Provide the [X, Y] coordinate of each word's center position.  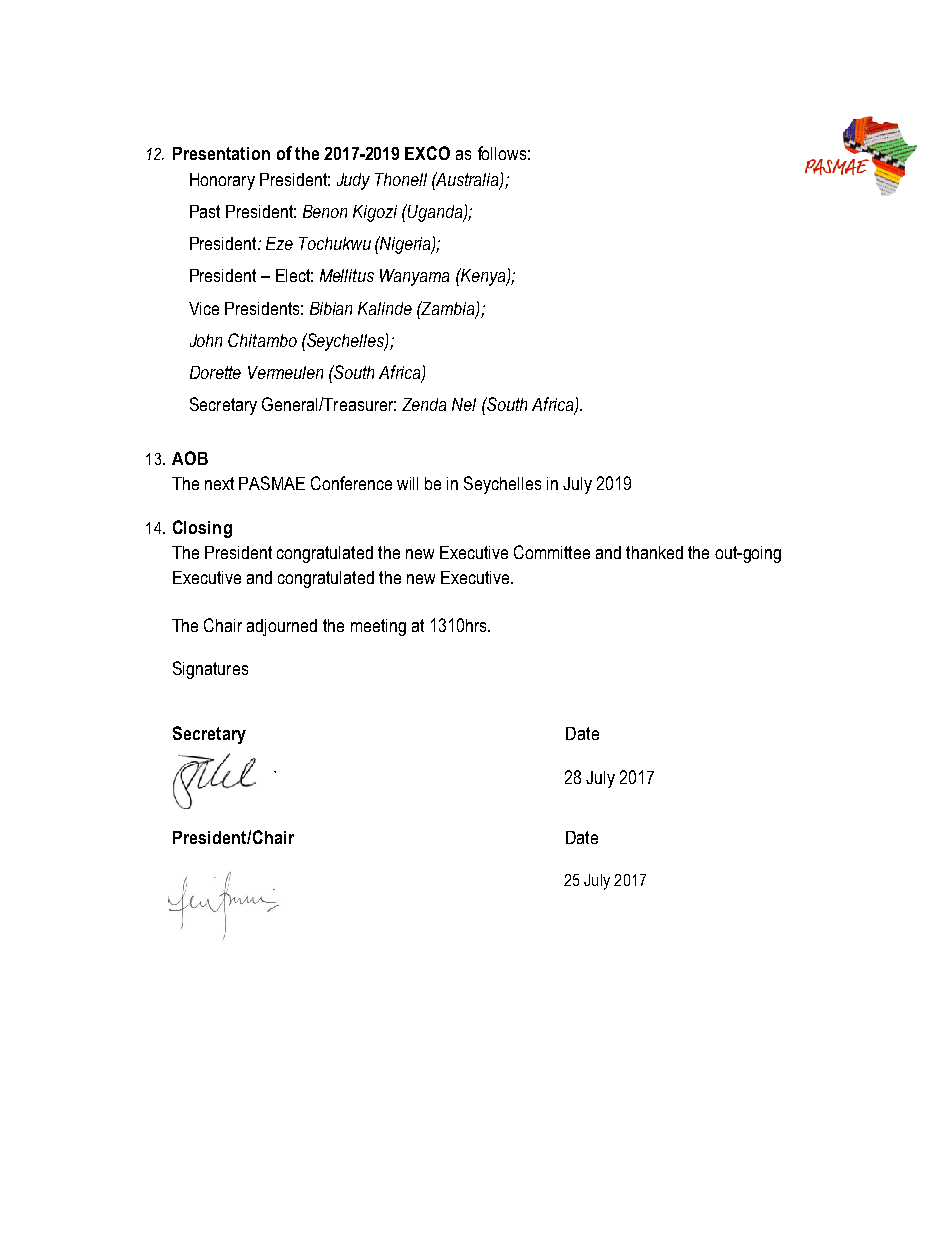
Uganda [435, 213]
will [407, 483]
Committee [552, 552]
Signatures [210, 670]
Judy [353, 181]
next [219, 483]
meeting [378, 627]
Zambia [448, 309]
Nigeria [405, 245]
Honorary [222, 181]
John [206, 340]
